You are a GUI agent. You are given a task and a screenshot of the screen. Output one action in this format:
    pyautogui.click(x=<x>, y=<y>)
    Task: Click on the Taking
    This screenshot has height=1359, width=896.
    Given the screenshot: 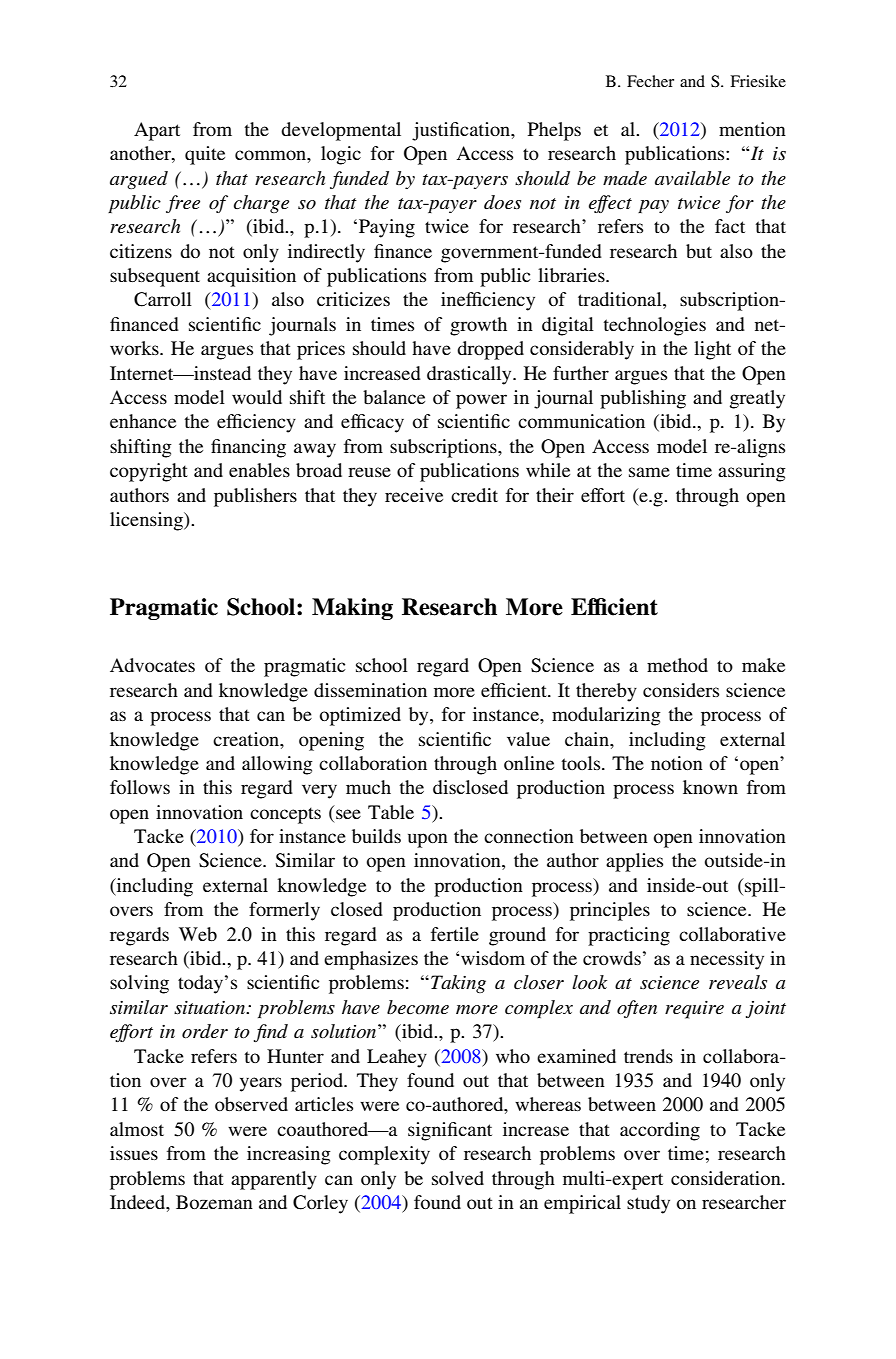 What is the action you would take?
    pyautogui.click(x=458, y=984)
